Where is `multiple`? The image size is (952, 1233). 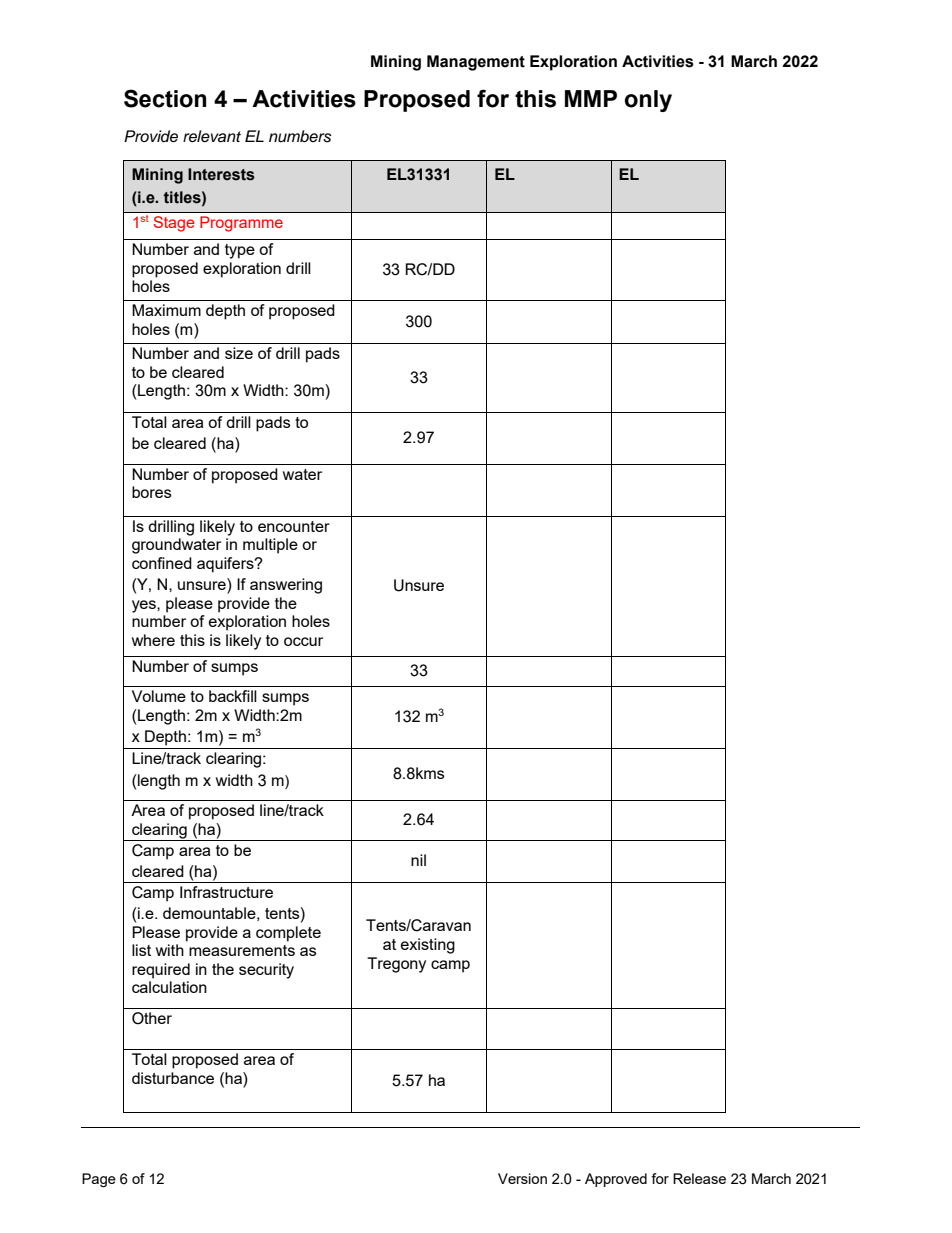 multiple is located at coordinates (270, 546).
